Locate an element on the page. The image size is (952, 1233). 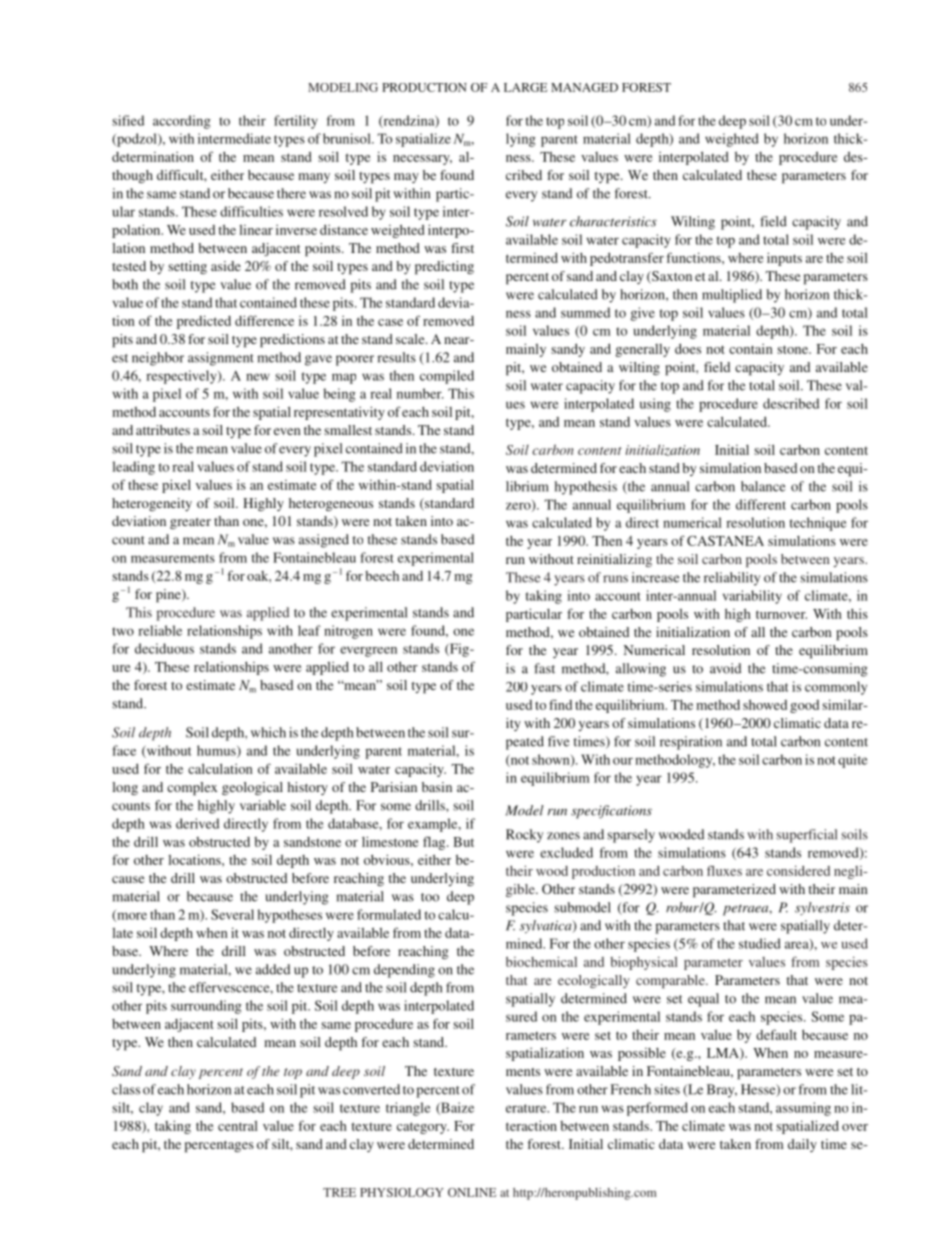
Rocky is located at coordinates (524, 836).
